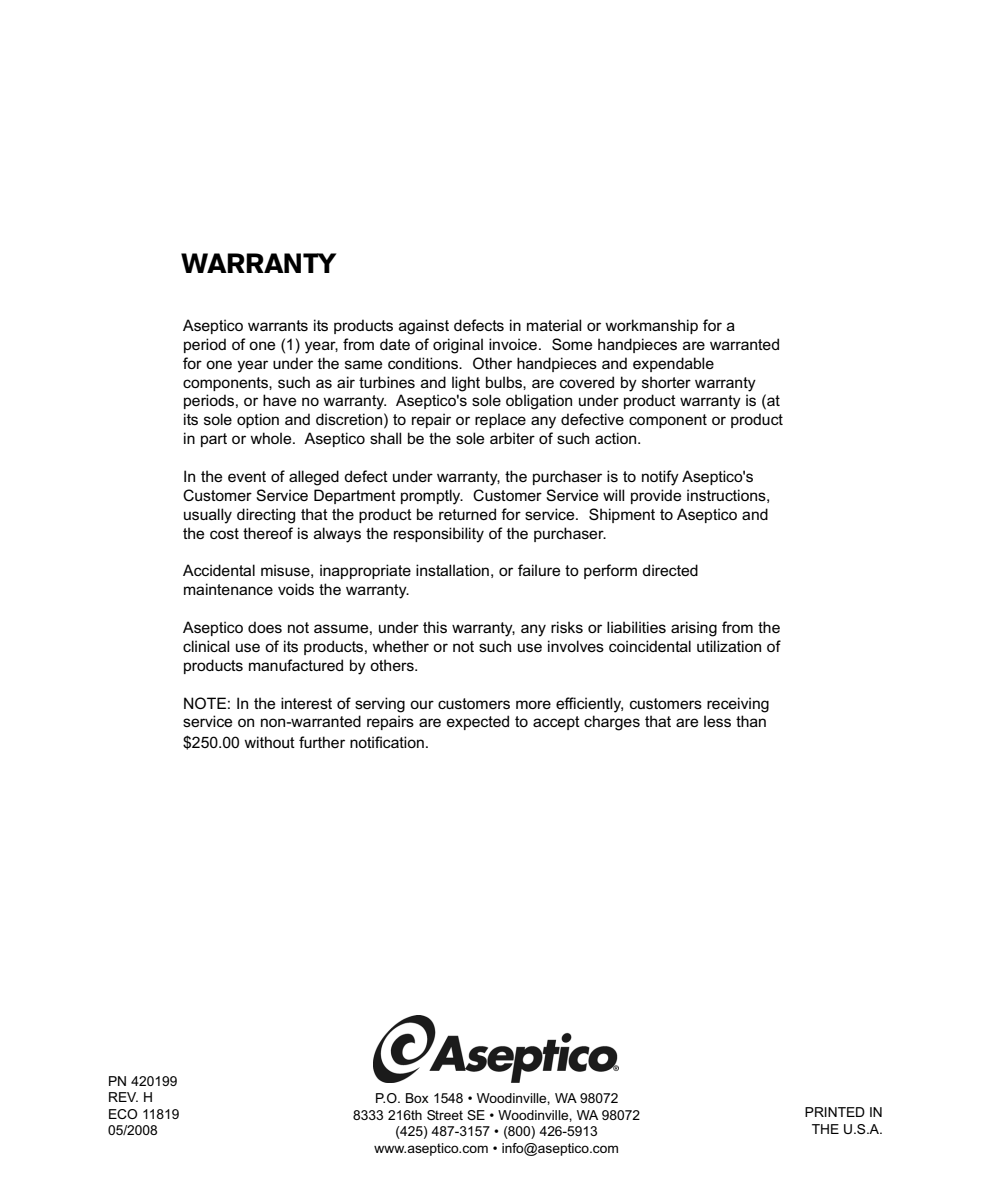  Describe the element at coordinates (123, 1097) in the screenshot. I see `REV` at that location.
